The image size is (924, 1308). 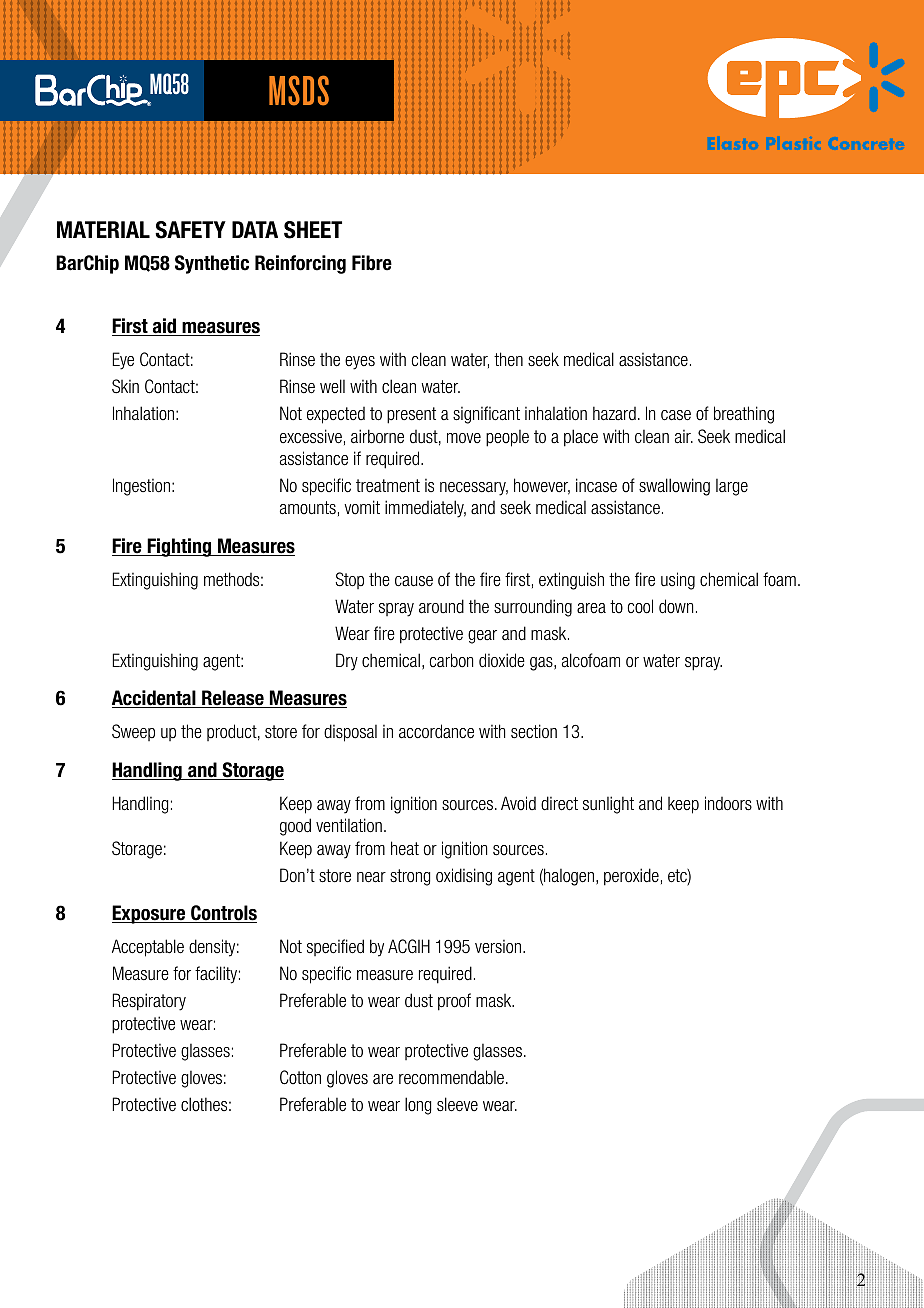 I want to click on down, so click(x=676, y=606).
